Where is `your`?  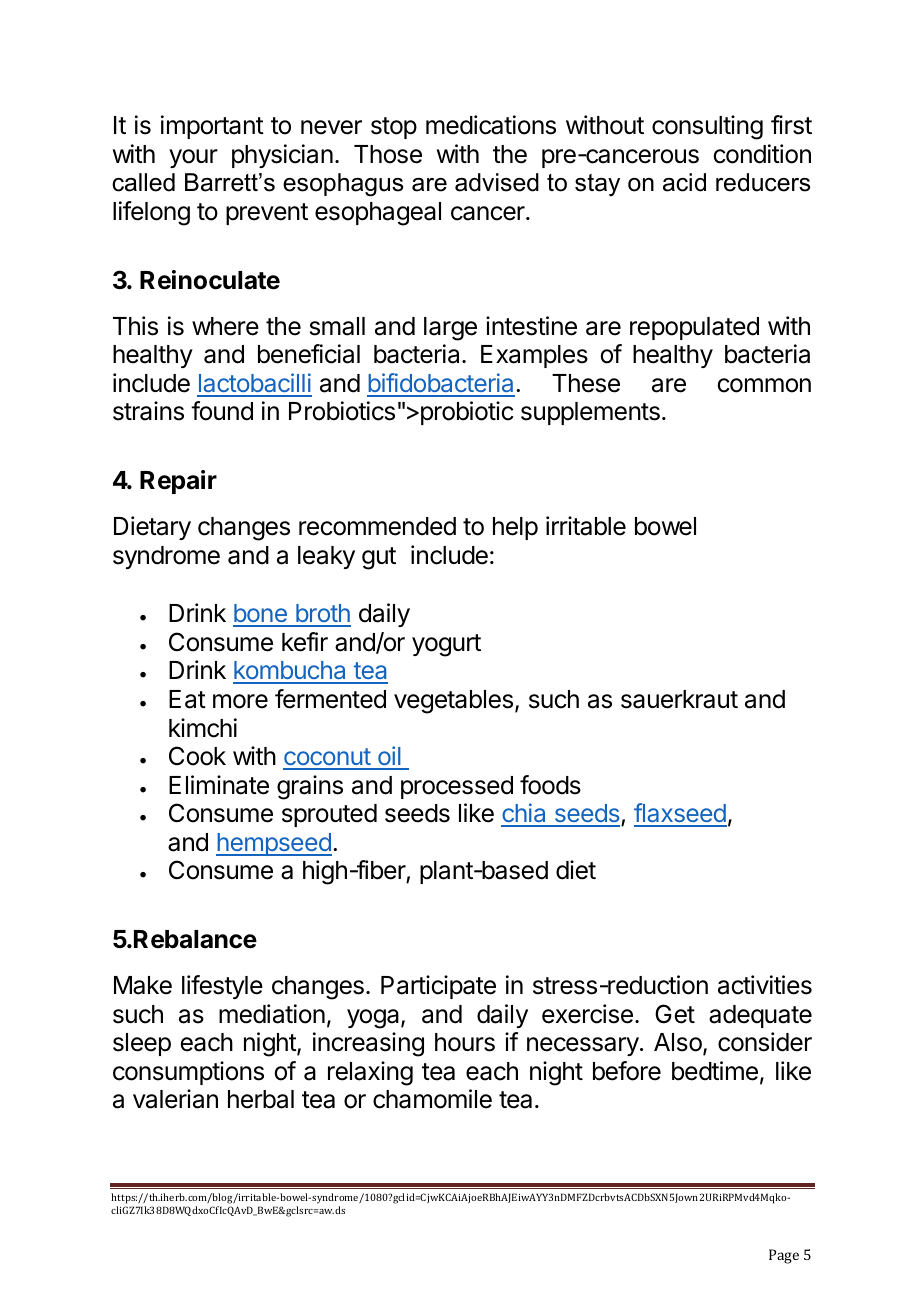
your is located at coordinates (193, 158).
